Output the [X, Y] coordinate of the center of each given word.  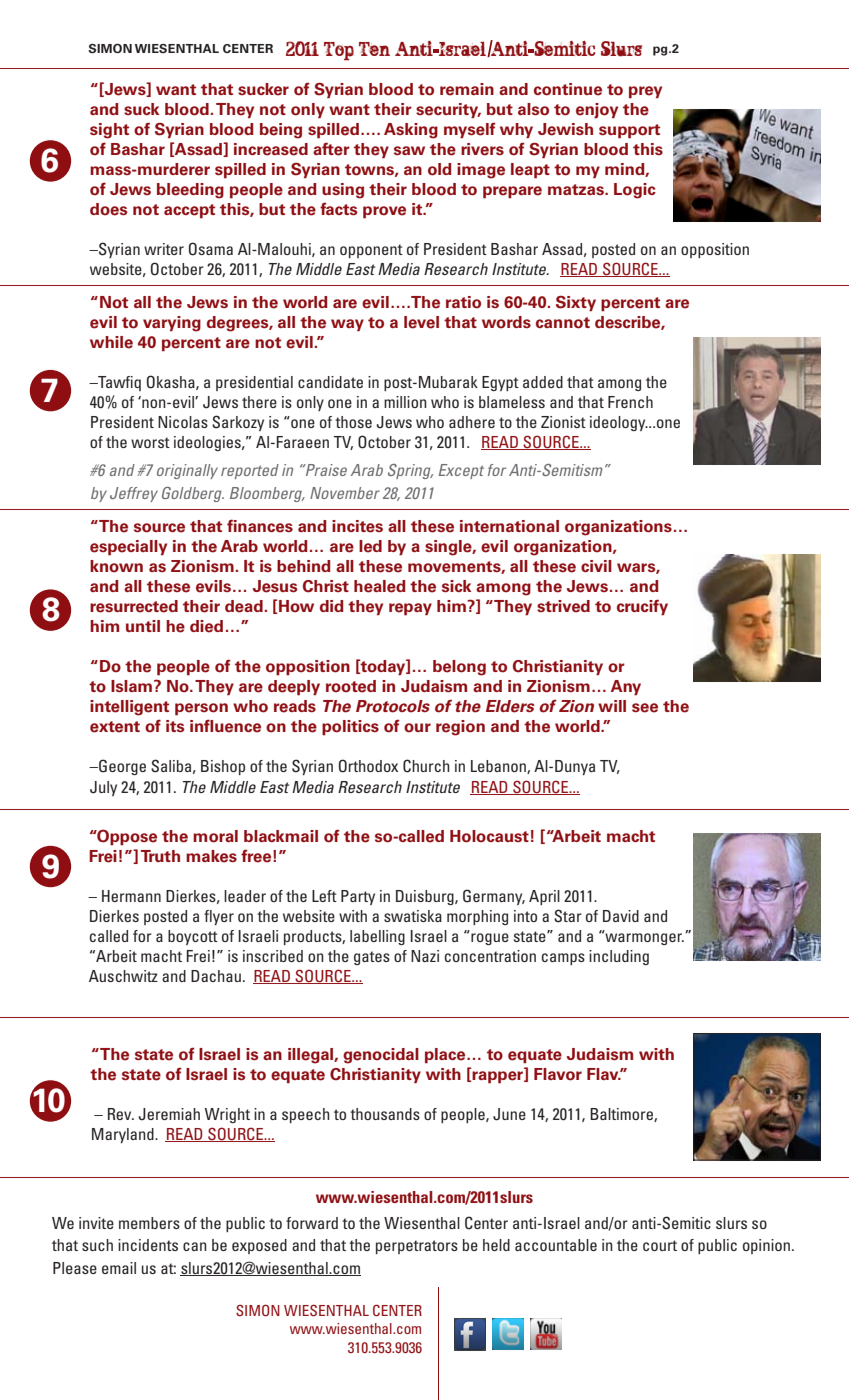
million [405, 402]
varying [172, 324]
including [619, 957]
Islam [133, 686]
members [149, 1223]
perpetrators [417, 1247]
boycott [193, 937]
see [645, 708]
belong [459, 668]
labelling [377, 937]
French [630, 402]
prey [645, 92]
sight [109, 131]
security [448, 110]
